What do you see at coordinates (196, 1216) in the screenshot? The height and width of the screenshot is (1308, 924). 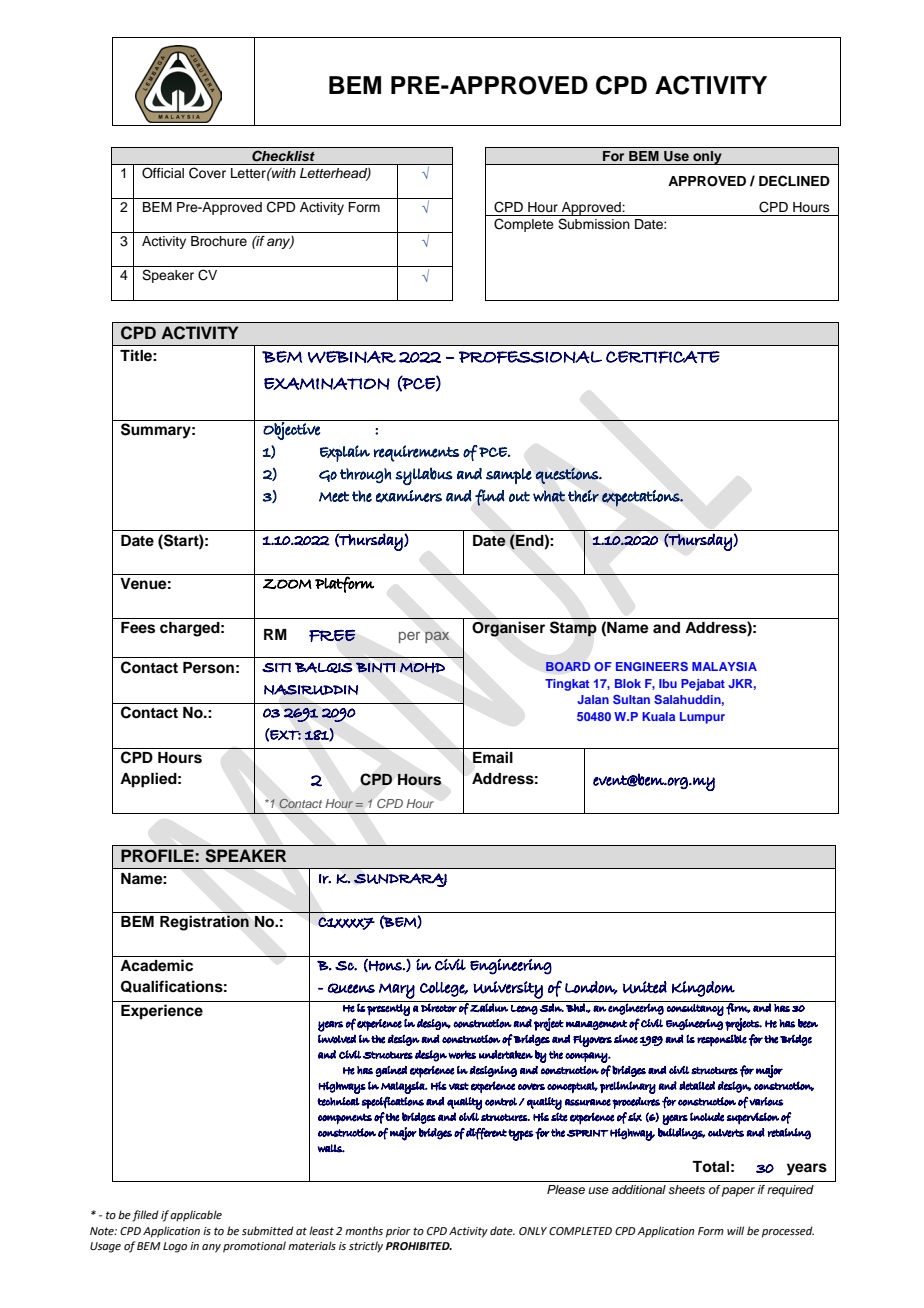 I see `applicable` at bounding box center [196, 1216].
